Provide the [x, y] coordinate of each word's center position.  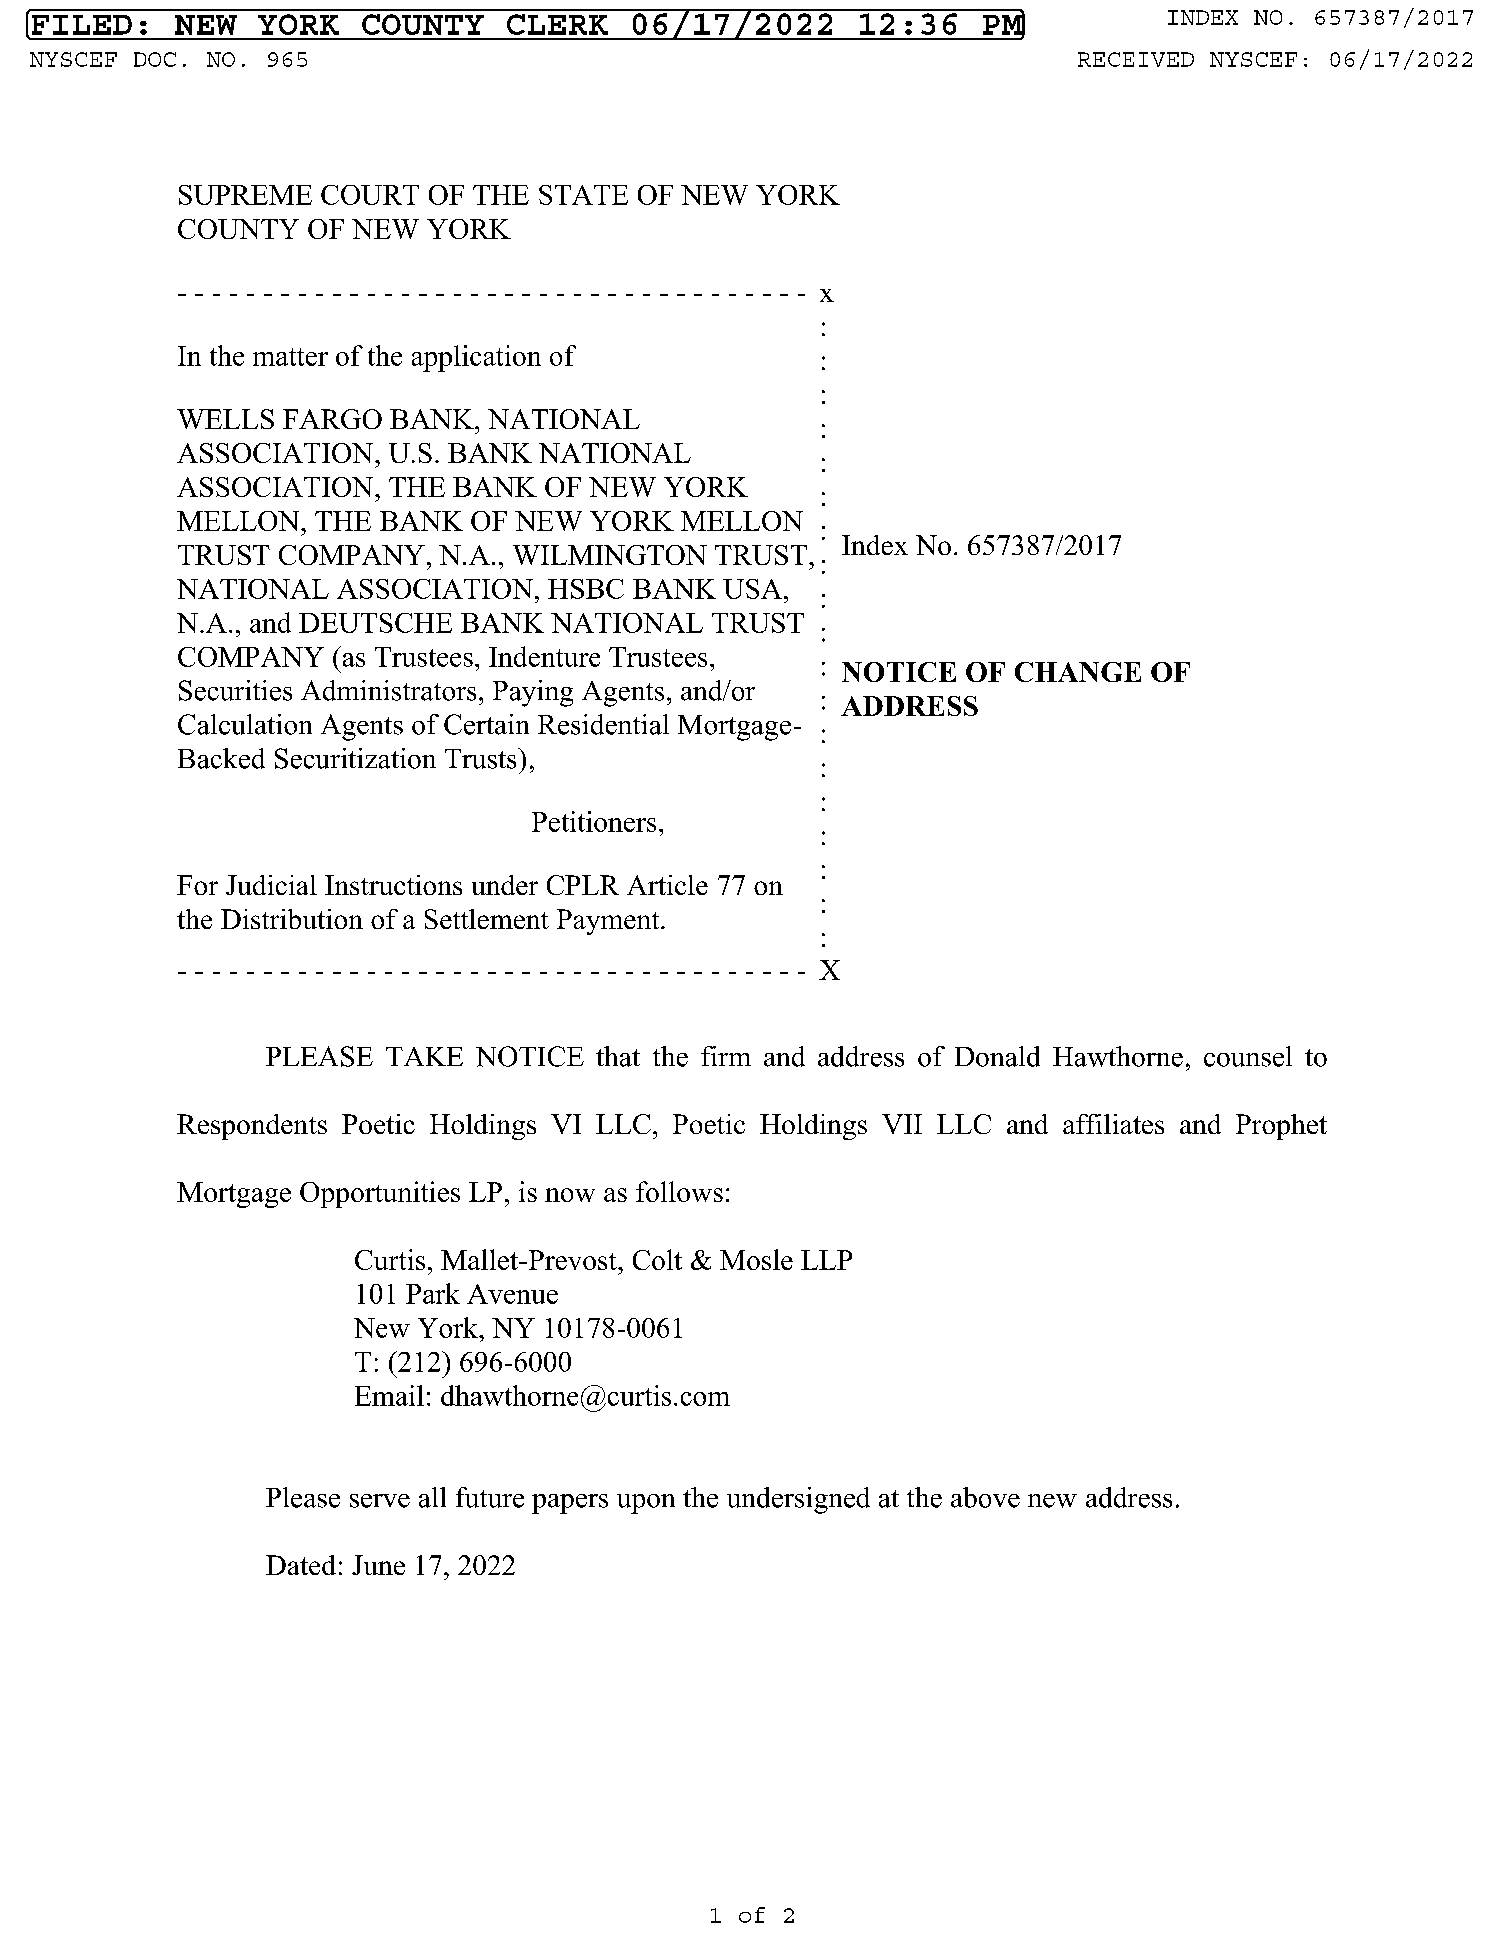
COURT [370, 195]
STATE [583, 195]
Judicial [271, 885]
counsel [1248, 1056]
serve [380, 1501]
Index [875, 545]
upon [646, 1504]
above [985, 1497]
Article [667, 885]
